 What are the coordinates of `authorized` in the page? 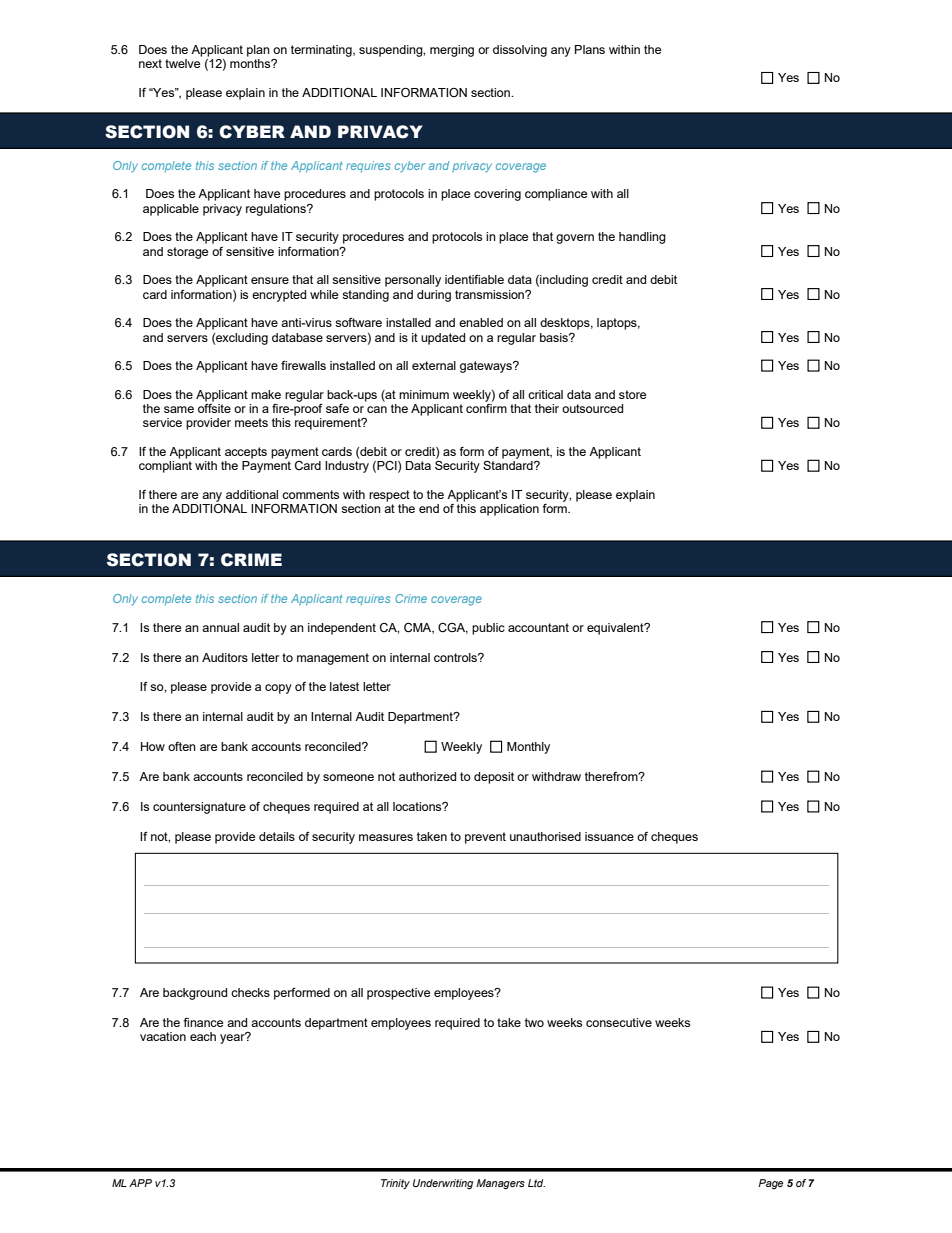 It's located at (427, 776).
